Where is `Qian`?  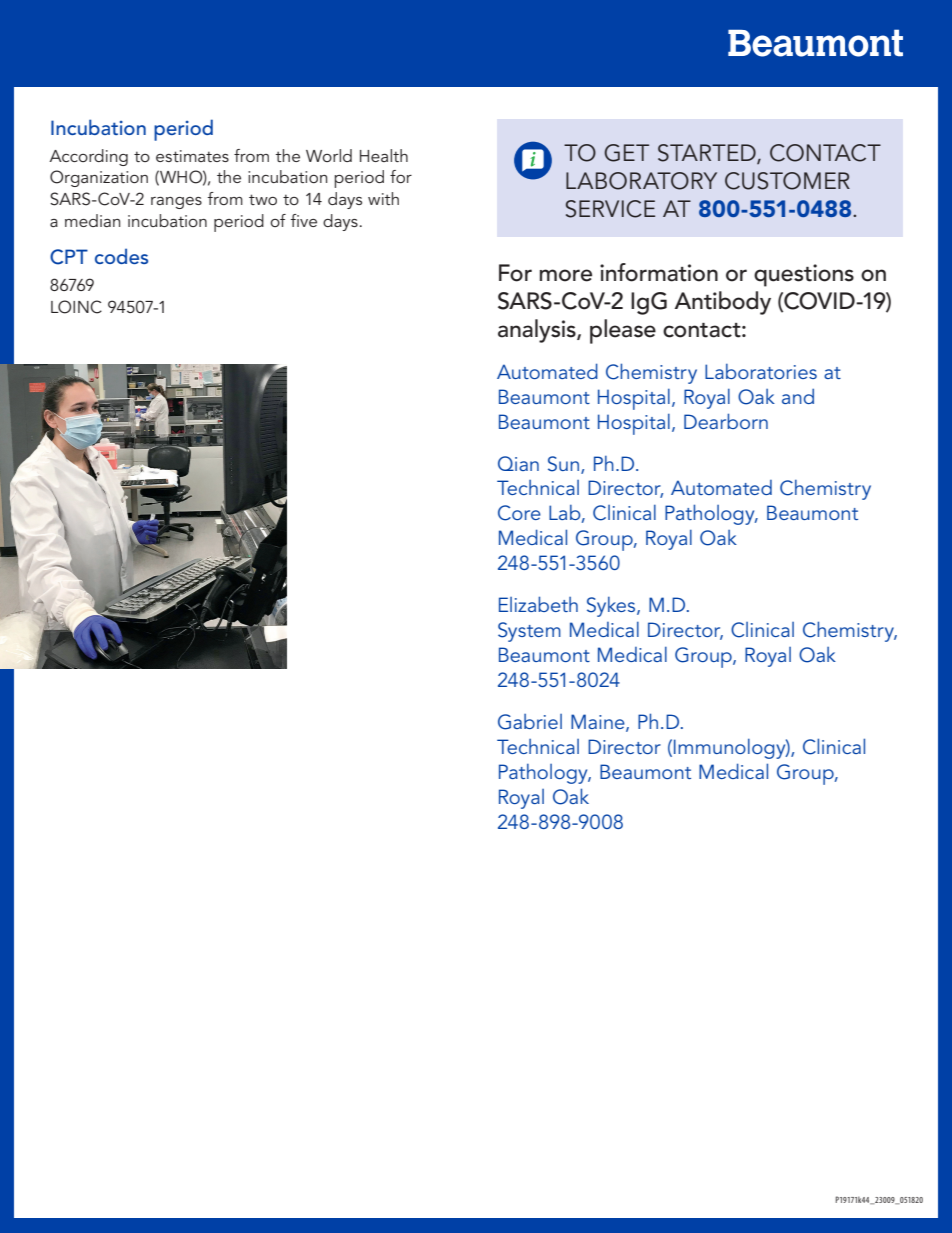 Qian is located at coordinates (518, 463).
